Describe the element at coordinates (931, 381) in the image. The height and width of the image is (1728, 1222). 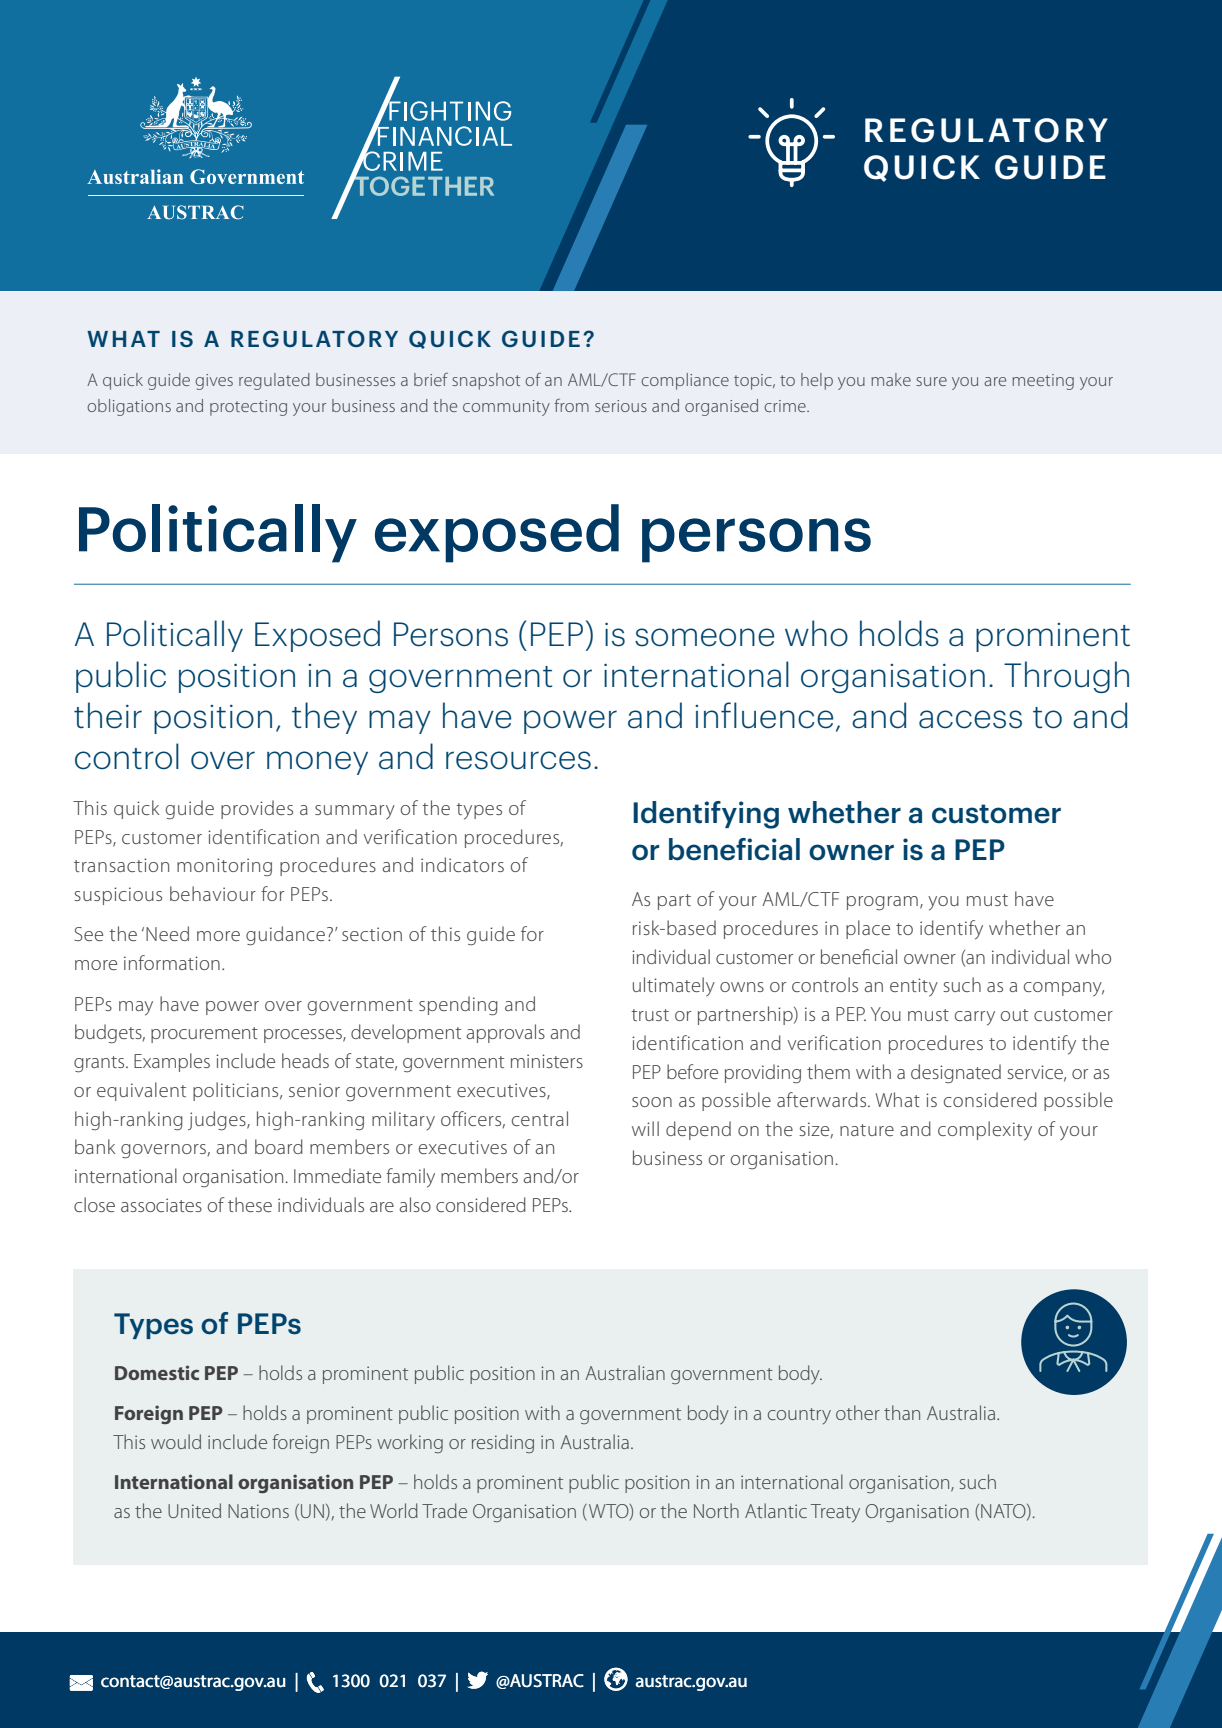
I see `sure` at that location.
